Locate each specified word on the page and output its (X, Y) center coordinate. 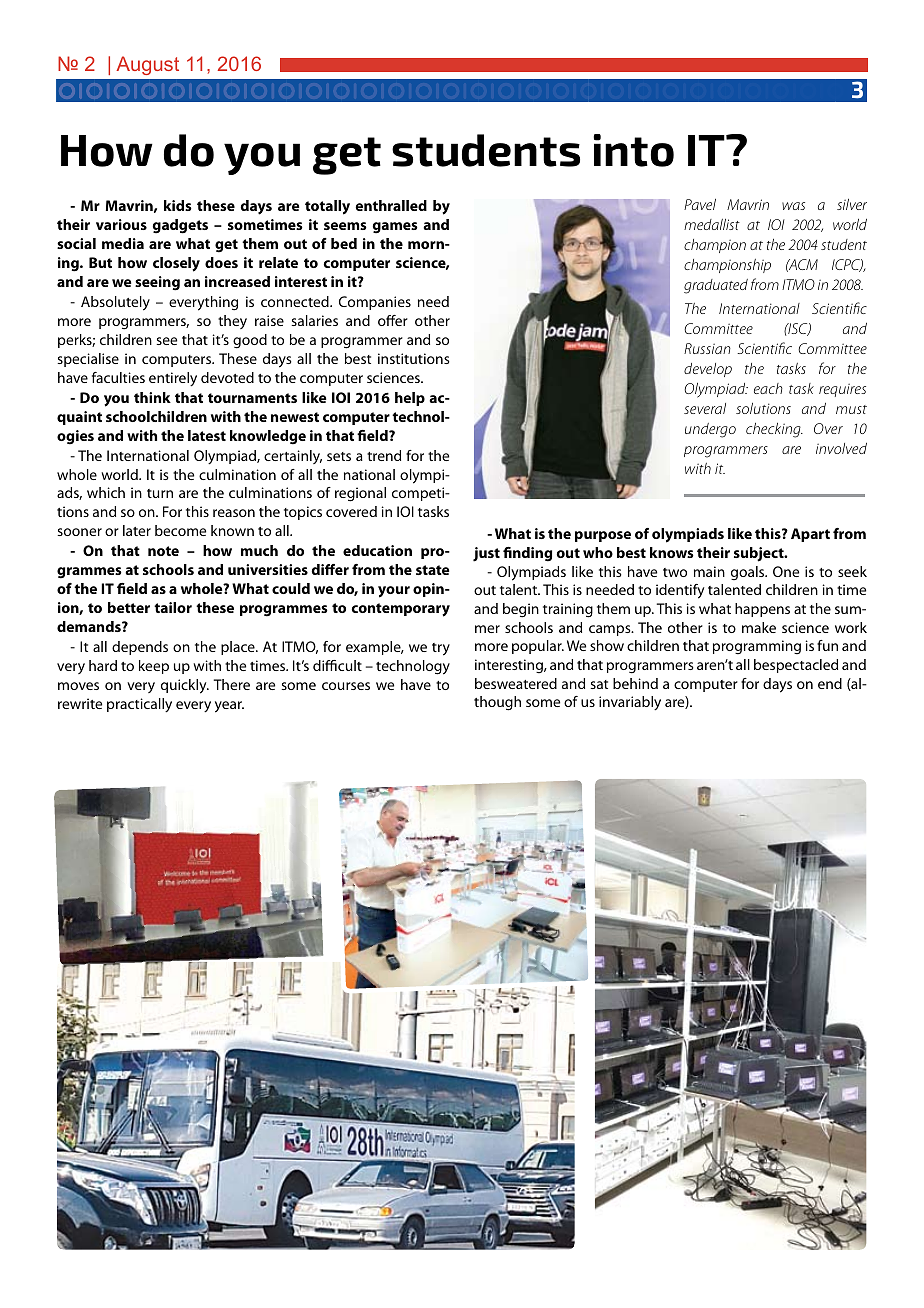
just (486, 554)
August (147, 65)
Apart (810, 535)
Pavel (700, 204)
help (410, 399)
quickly (185, 686)
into (633, 150)
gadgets (180, 226)
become (180, 530)
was (793, 206)
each (768, 388)
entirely (173, 379)
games (395, 228)
